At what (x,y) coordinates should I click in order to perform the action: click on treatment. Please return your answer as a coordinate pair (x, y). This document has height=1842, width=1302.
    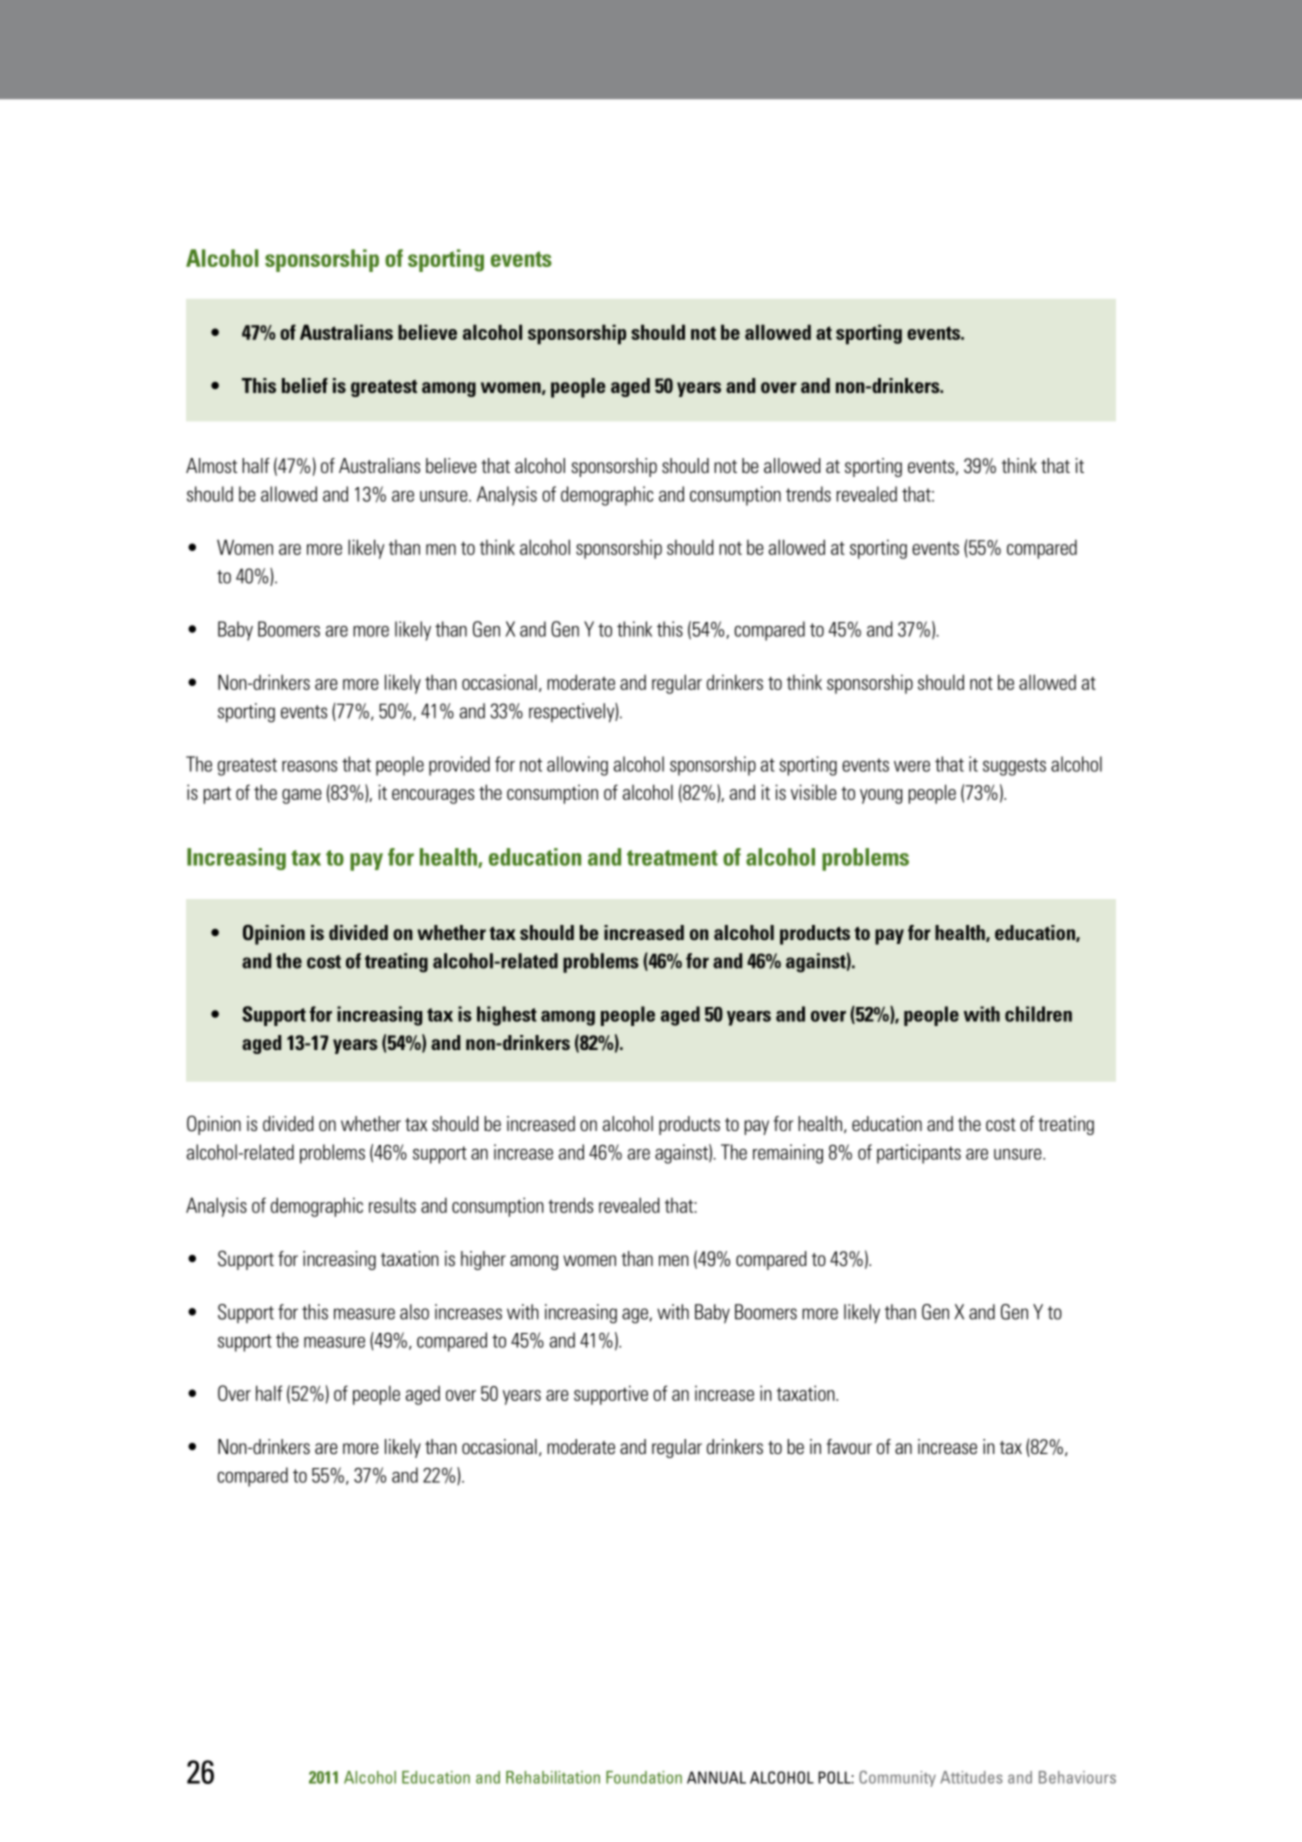
    Looking at the image, I should click on (672, 858).
